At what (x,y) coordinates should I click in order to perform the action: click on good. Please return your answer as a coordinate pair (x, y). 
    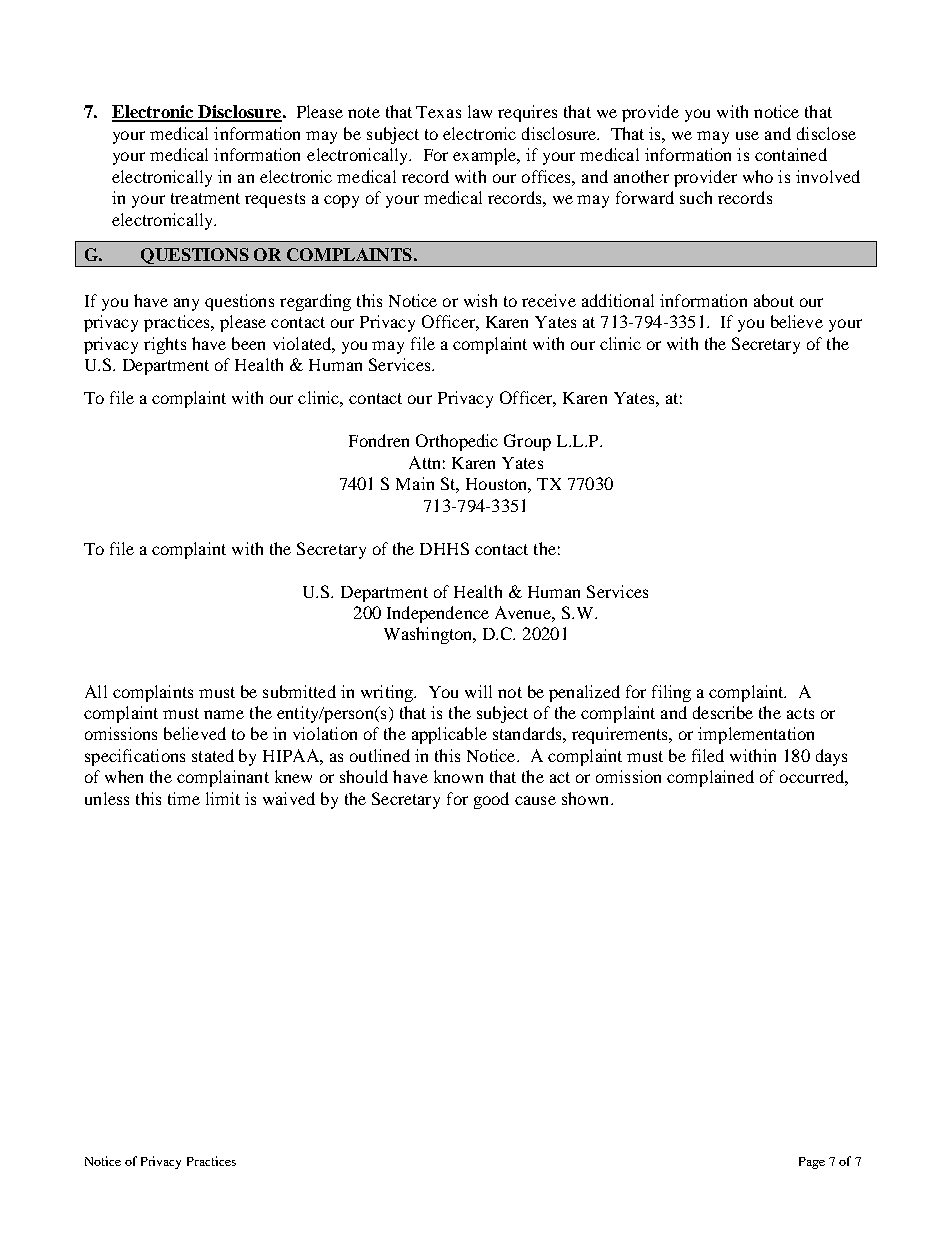
    Looking at the image, I should click on (491, 800).
